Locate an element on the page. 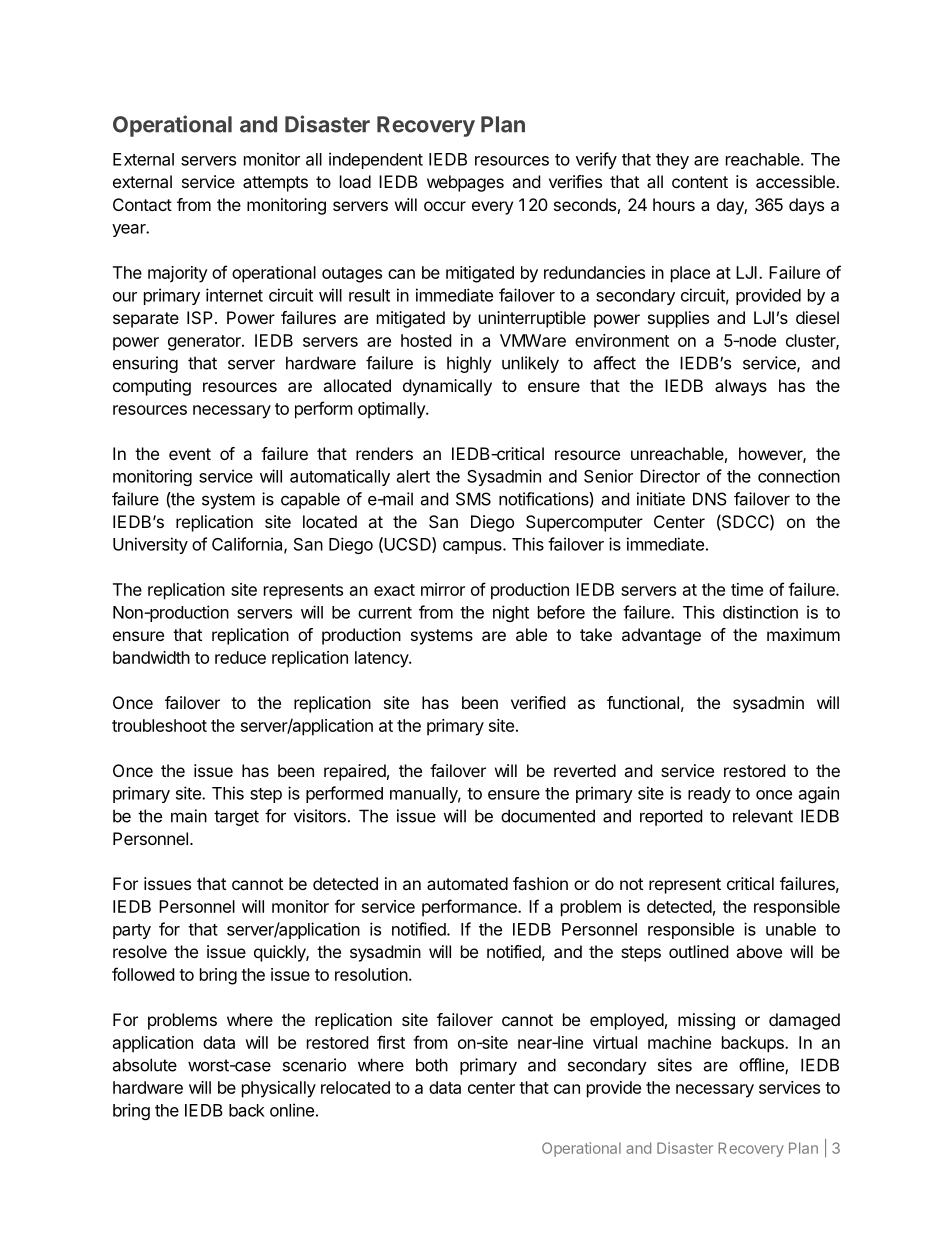  attempts is located at coordinates (275, 184).
